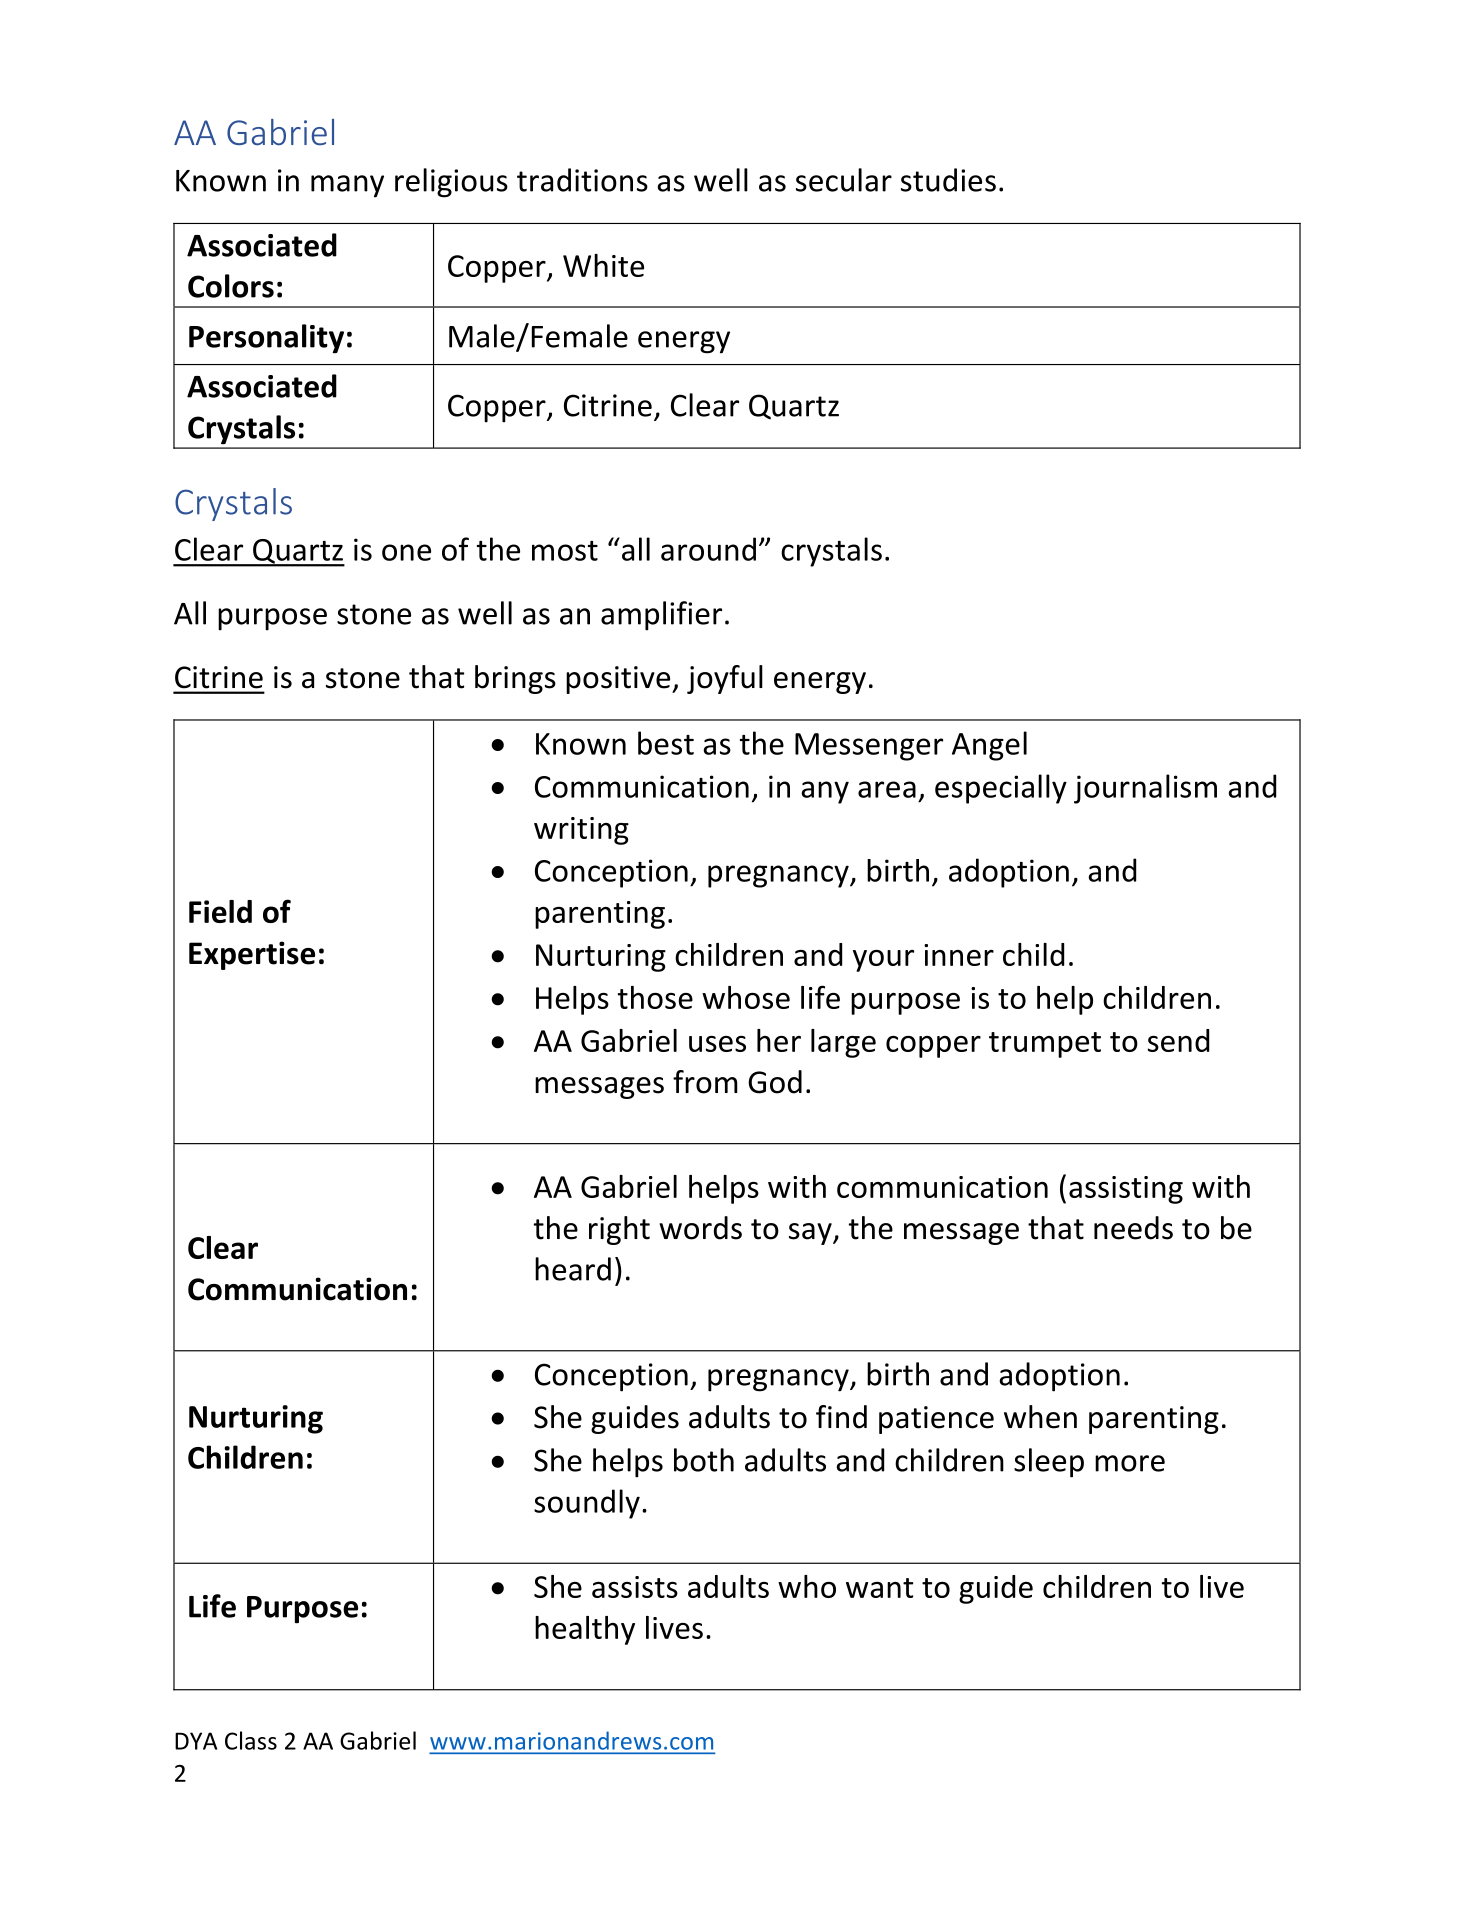 This image has height=1908, width=1474. Describe the element at coordinates (585, 1630) in the image. I see `healthy` at that location.
